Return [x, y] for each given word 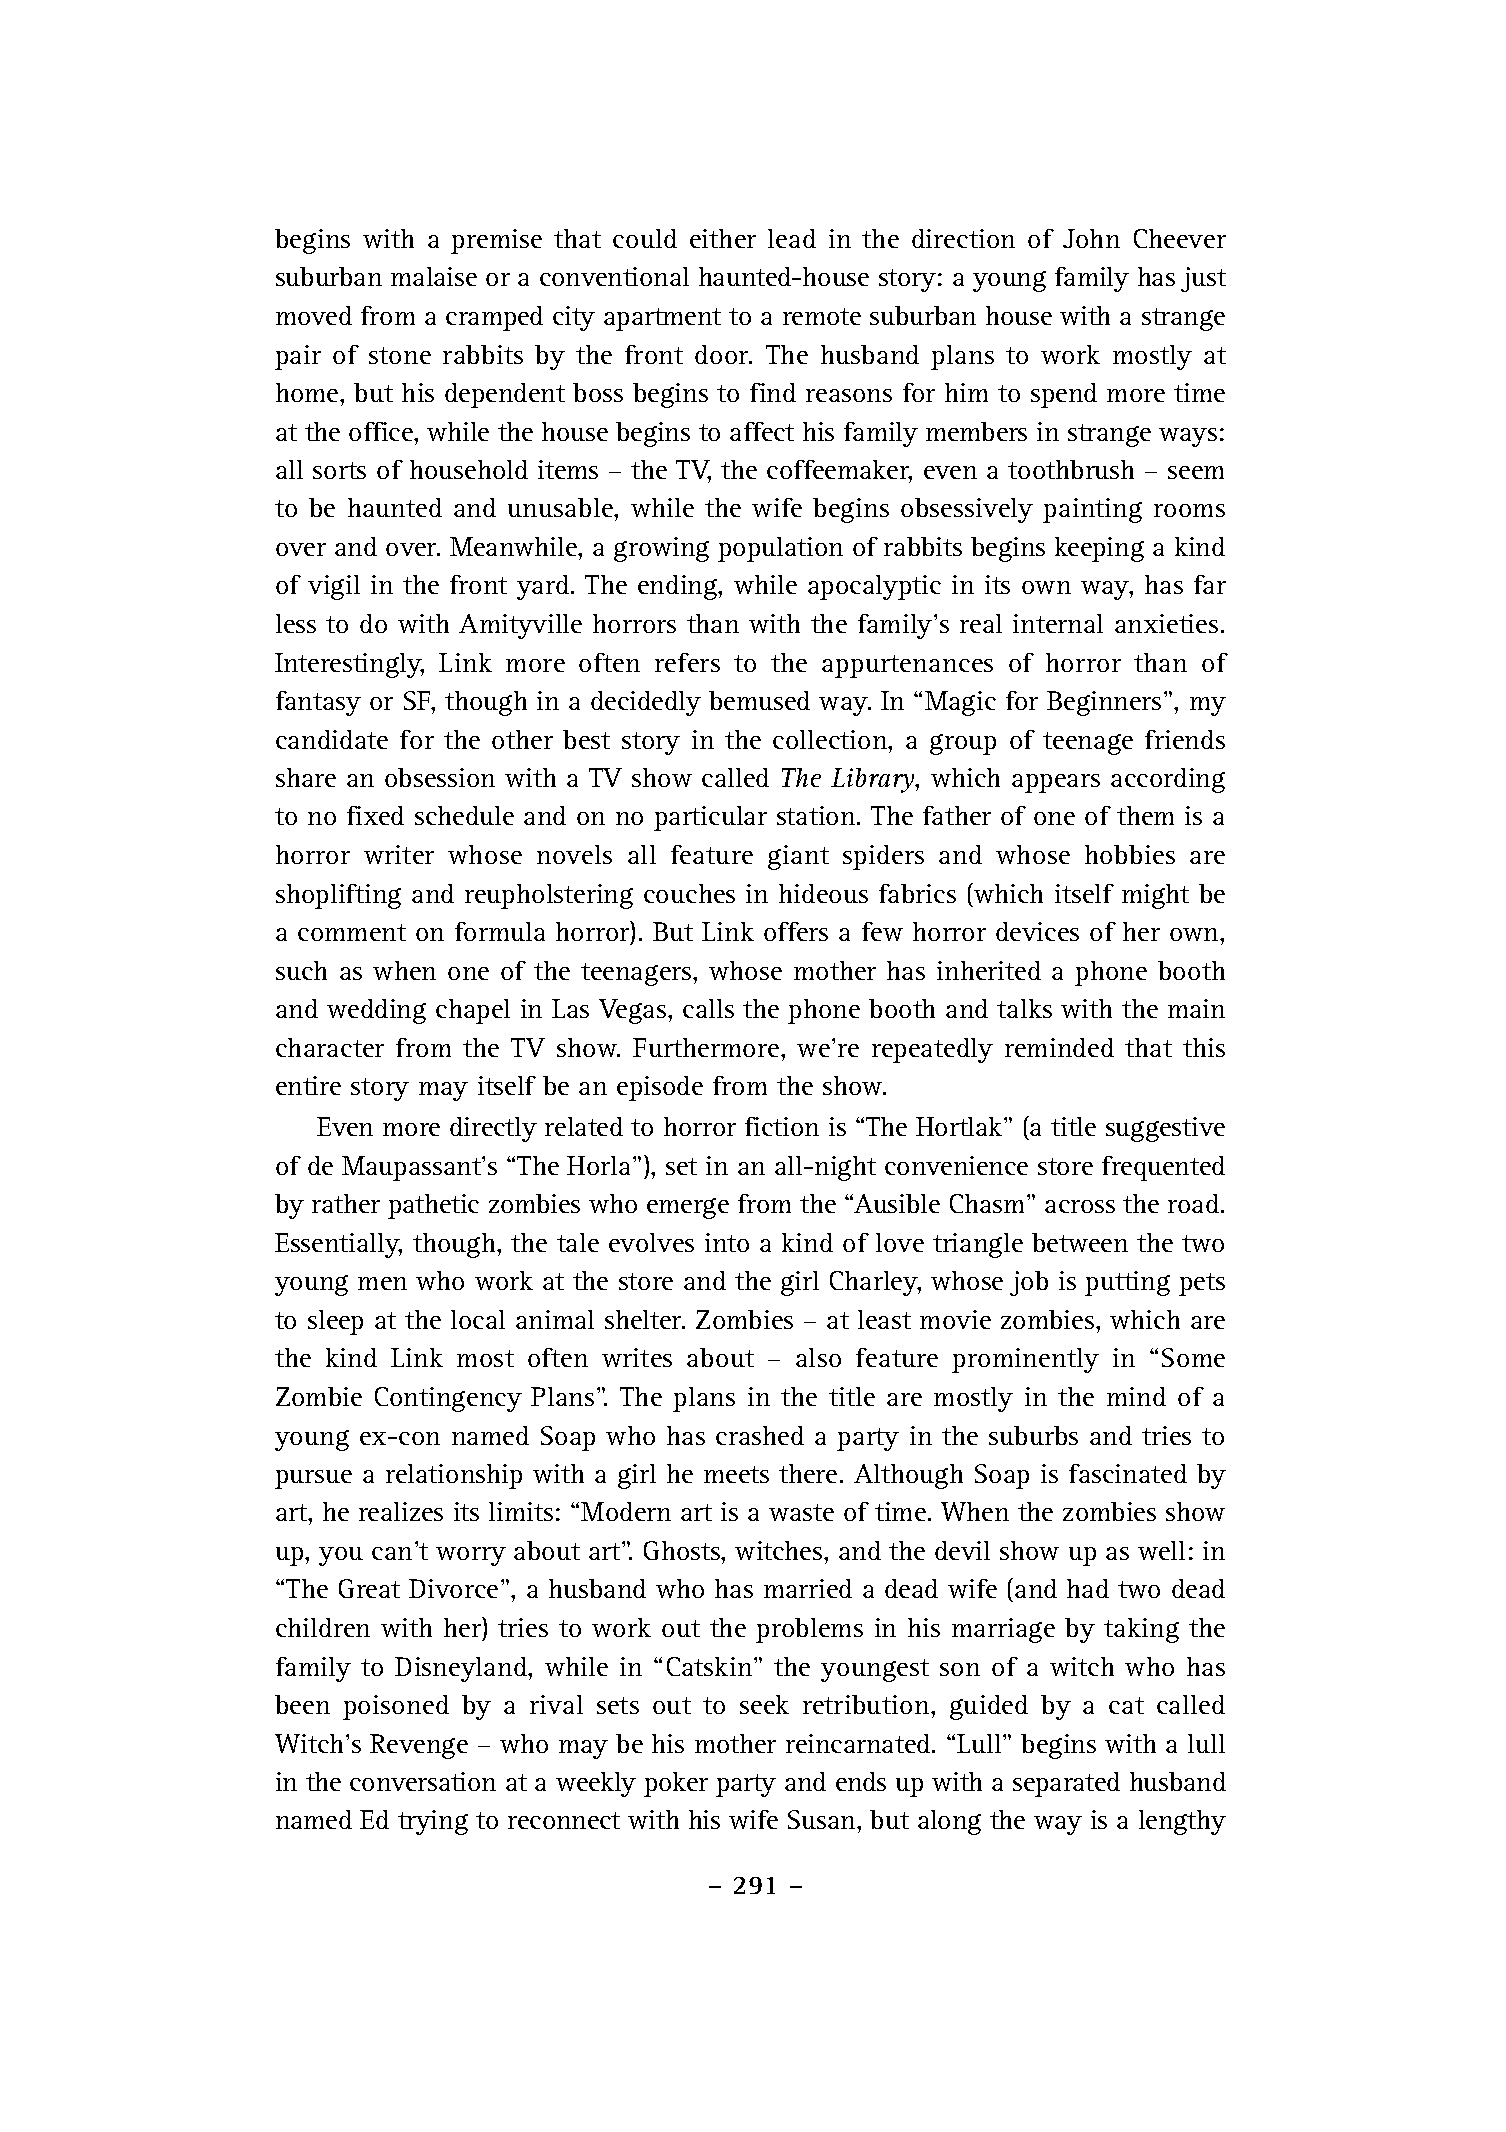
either [723, 238]
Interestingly [349, 665]
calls [708, 1008]
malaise [434, 276]
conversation [423, 1781]
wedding [376, 1011]
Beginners [1104, 703]
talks [1024, 1008]
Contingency [448, 1399]
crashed [760, 1435]
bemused [759, 700]
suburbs [1033, 1435]
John [1091, 238]
